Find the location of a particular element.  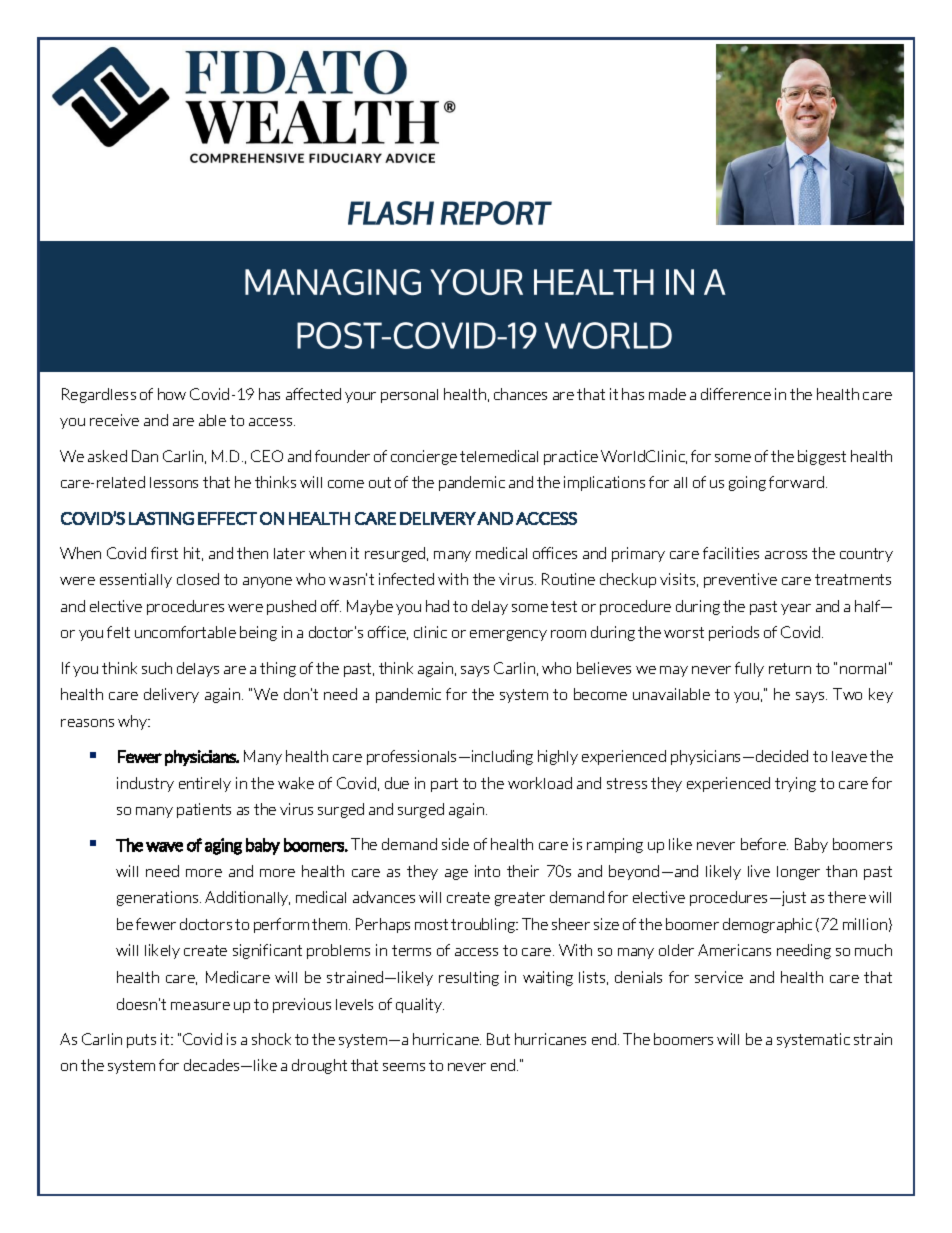

felt is located at coordinates (118, 632).
